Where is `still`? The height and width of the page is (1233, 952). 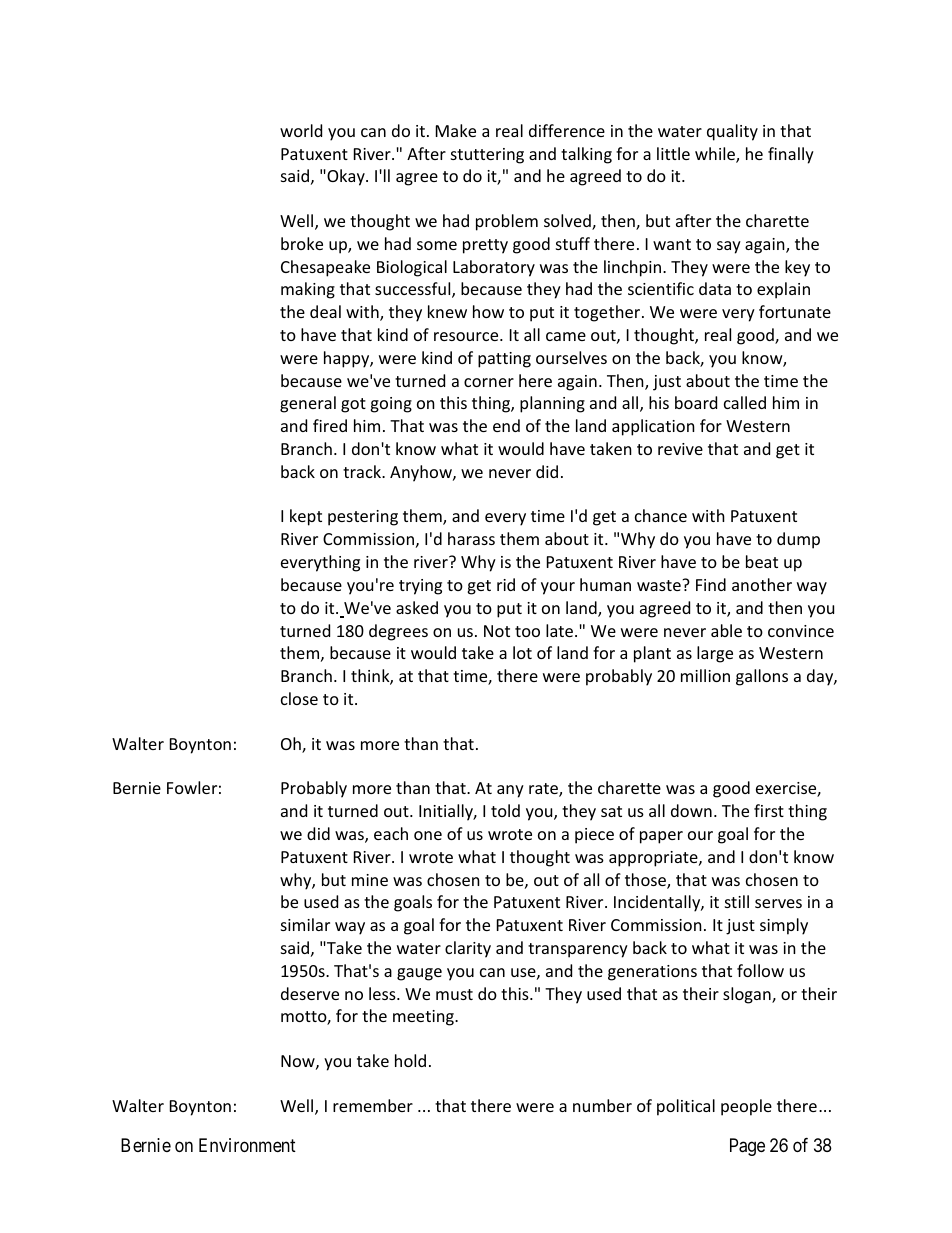 still is located at coordinates (737, 901).
